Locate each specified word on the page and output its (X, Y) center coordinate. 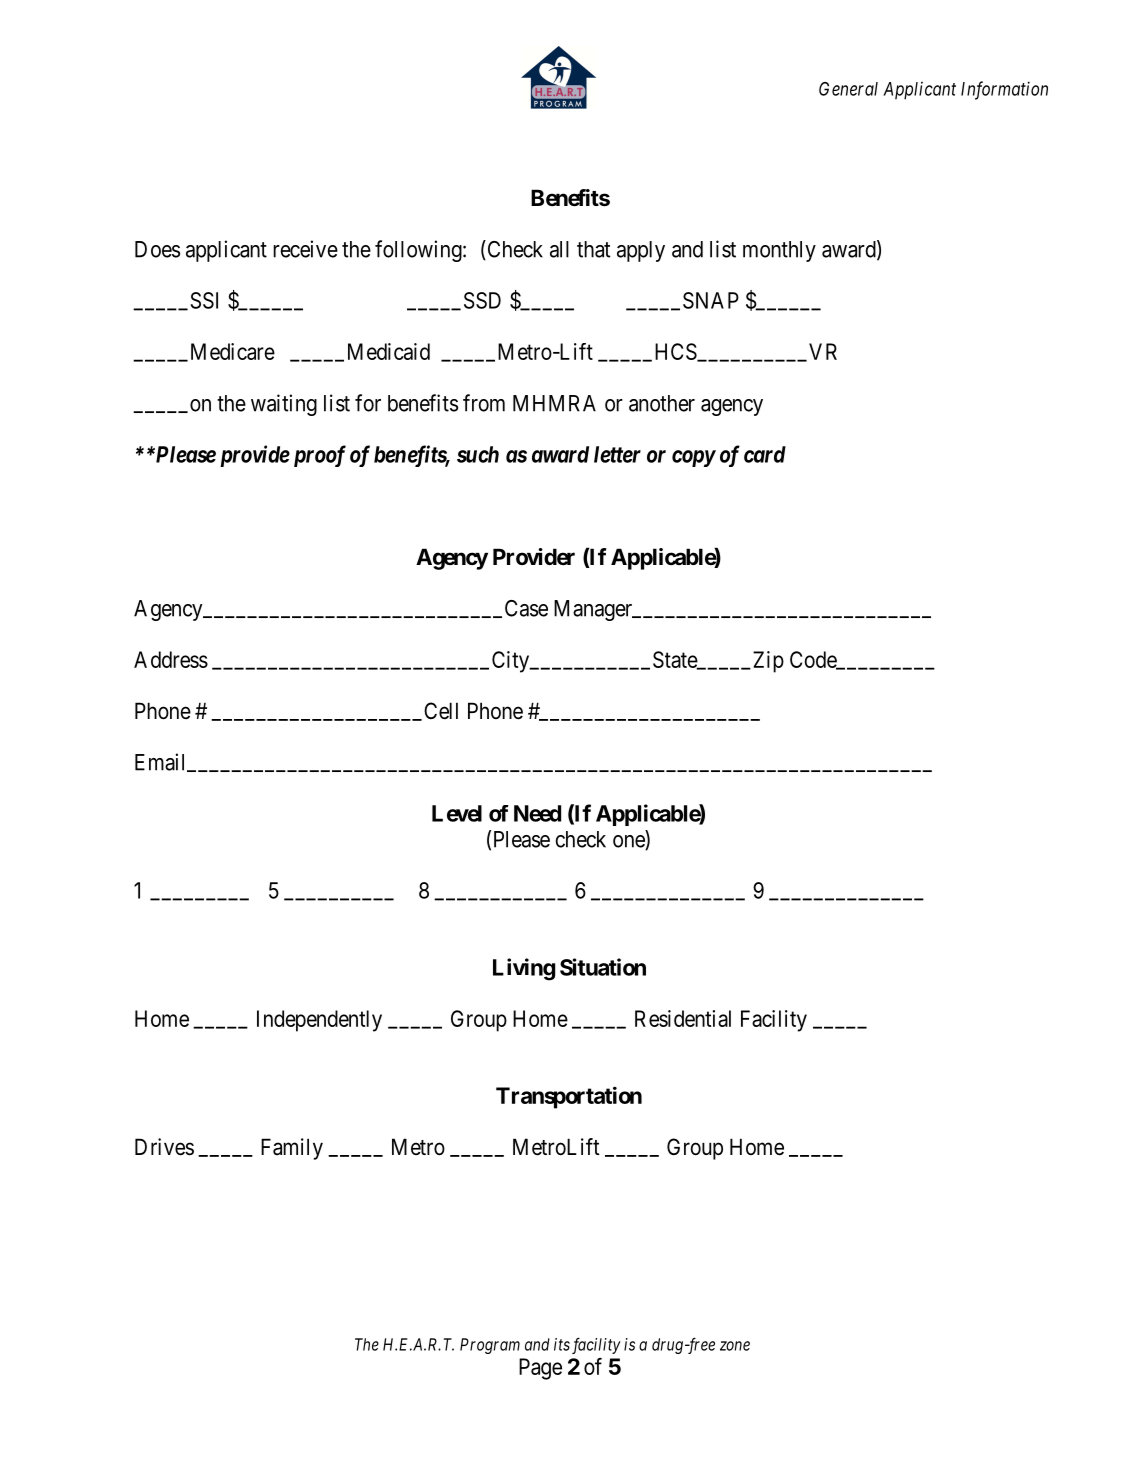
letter (617, 454)
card (765, 454)
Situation (603, 967)
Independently (319, 1021)
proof (317, 456)
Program (490, 1346)
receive (305, 249)
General (848, 89)
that (593, 249)
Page (540, 1369)
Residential (683, 1018)
